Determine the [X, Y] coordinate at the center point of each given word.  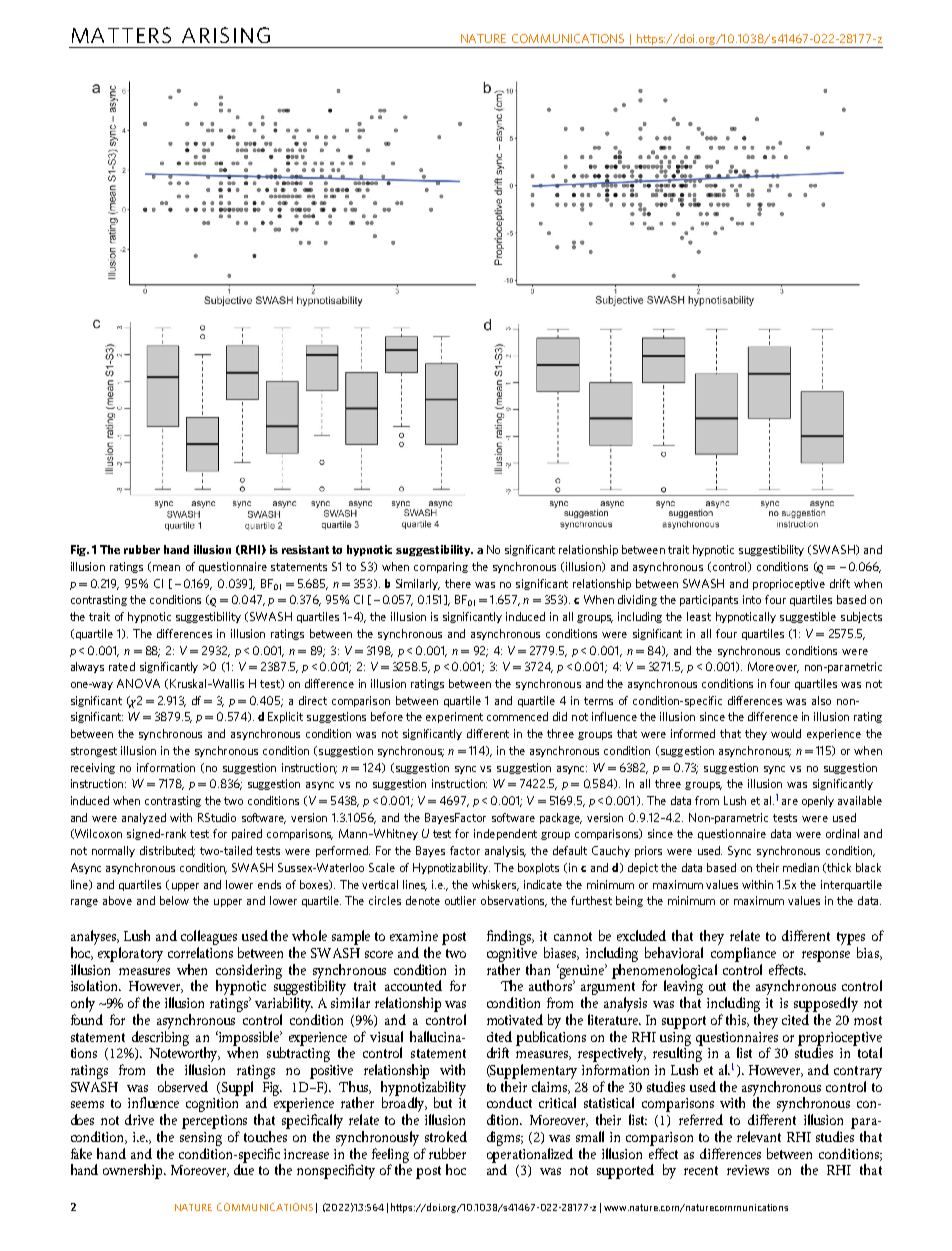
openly [818, 801]
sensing [201, 1139]
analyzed [144, 818]
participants [709, 600]
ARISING [226, 35]
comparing [441, 567]
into [752, 599]
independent [505, 834]
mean [166, 568]
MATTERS [121, 35]
